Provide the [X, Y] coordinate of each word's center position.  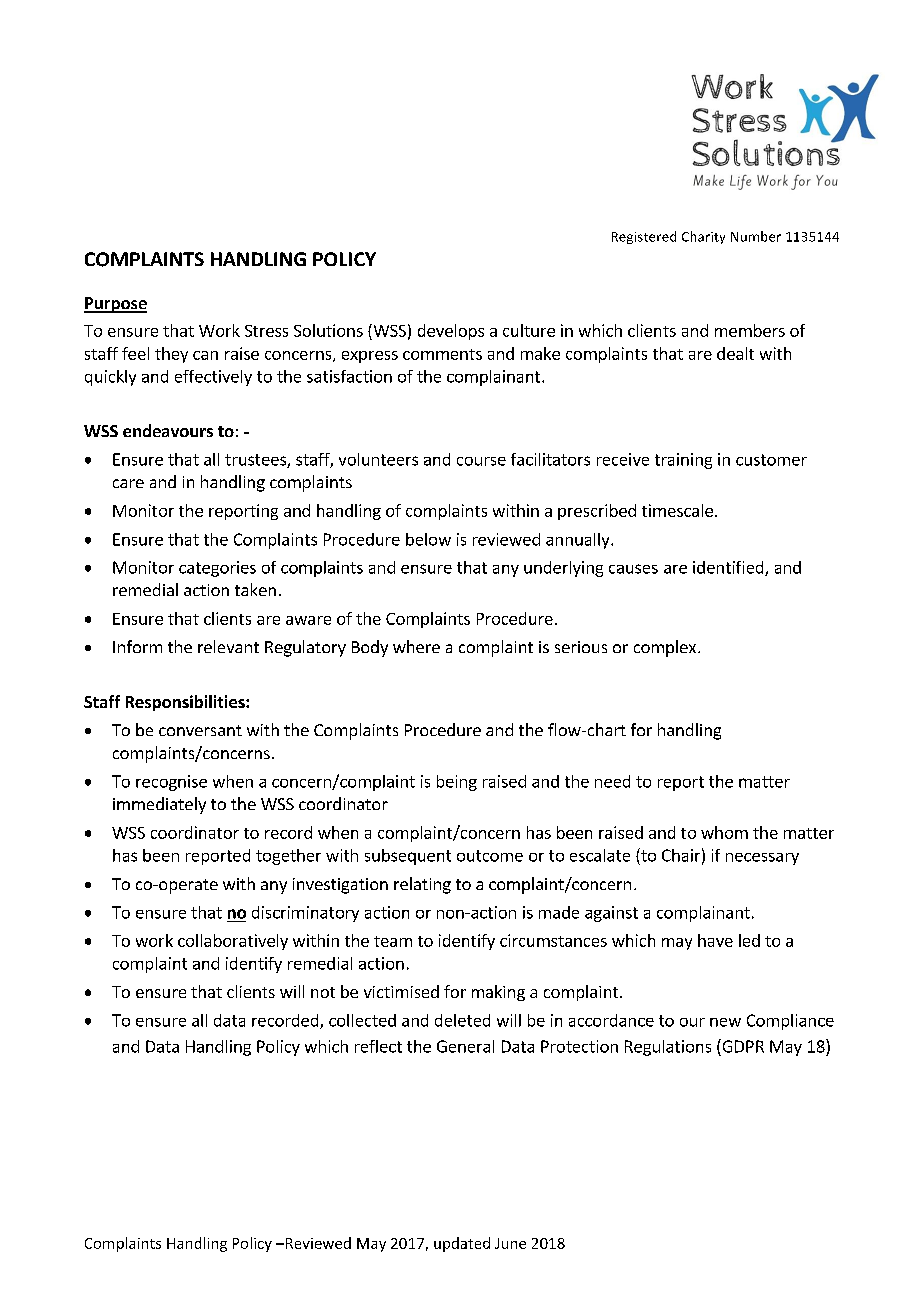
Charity [703, 237]
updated [462, 1244]
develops [451, 332]
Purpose [115, 305]
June [510, 1243]
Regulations [668, 1048]
